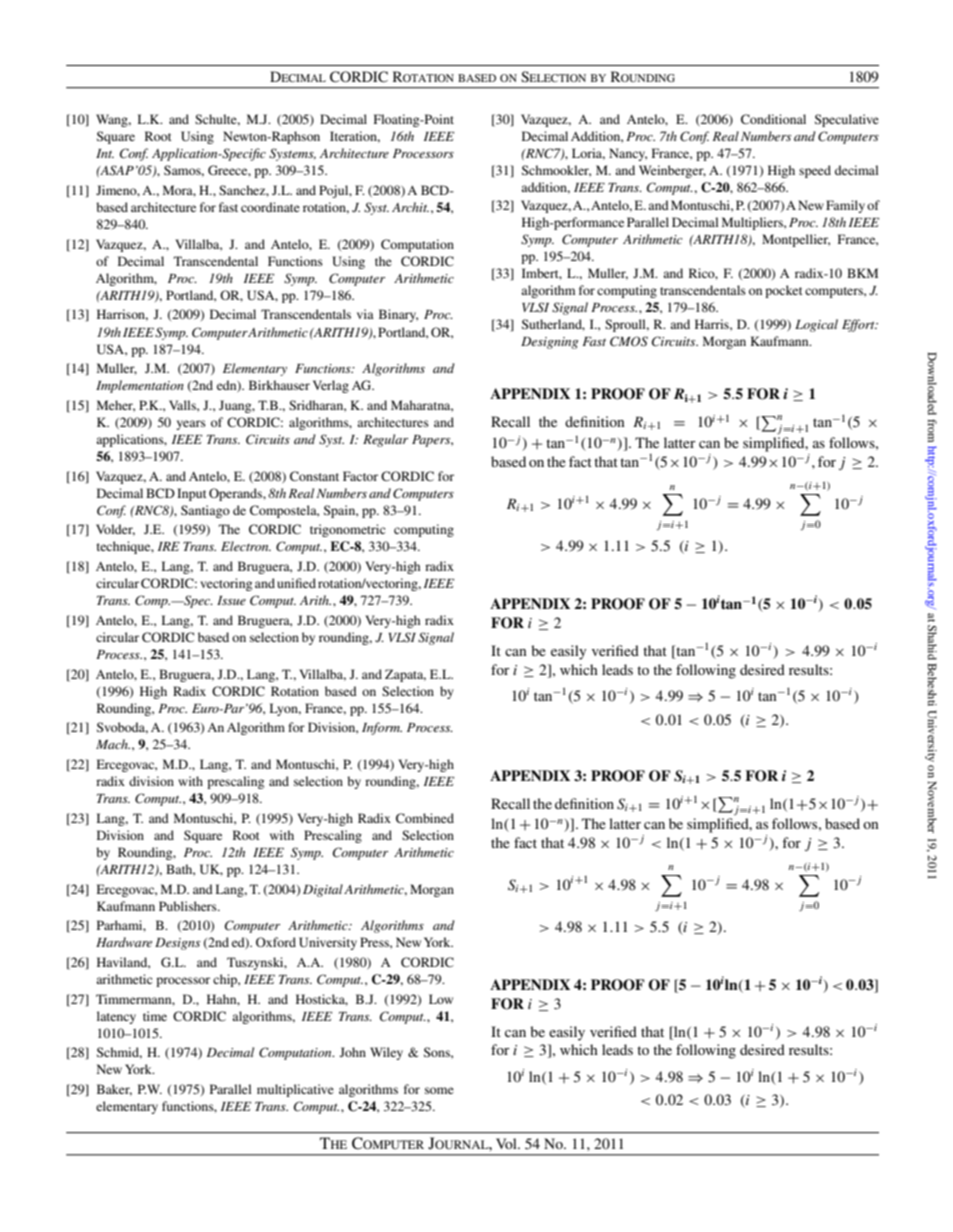 This image has width=953, height=1232. What do you see at coordinates (816, 325) in the image?
I see `Logical` at bounding box center [816, 325].
